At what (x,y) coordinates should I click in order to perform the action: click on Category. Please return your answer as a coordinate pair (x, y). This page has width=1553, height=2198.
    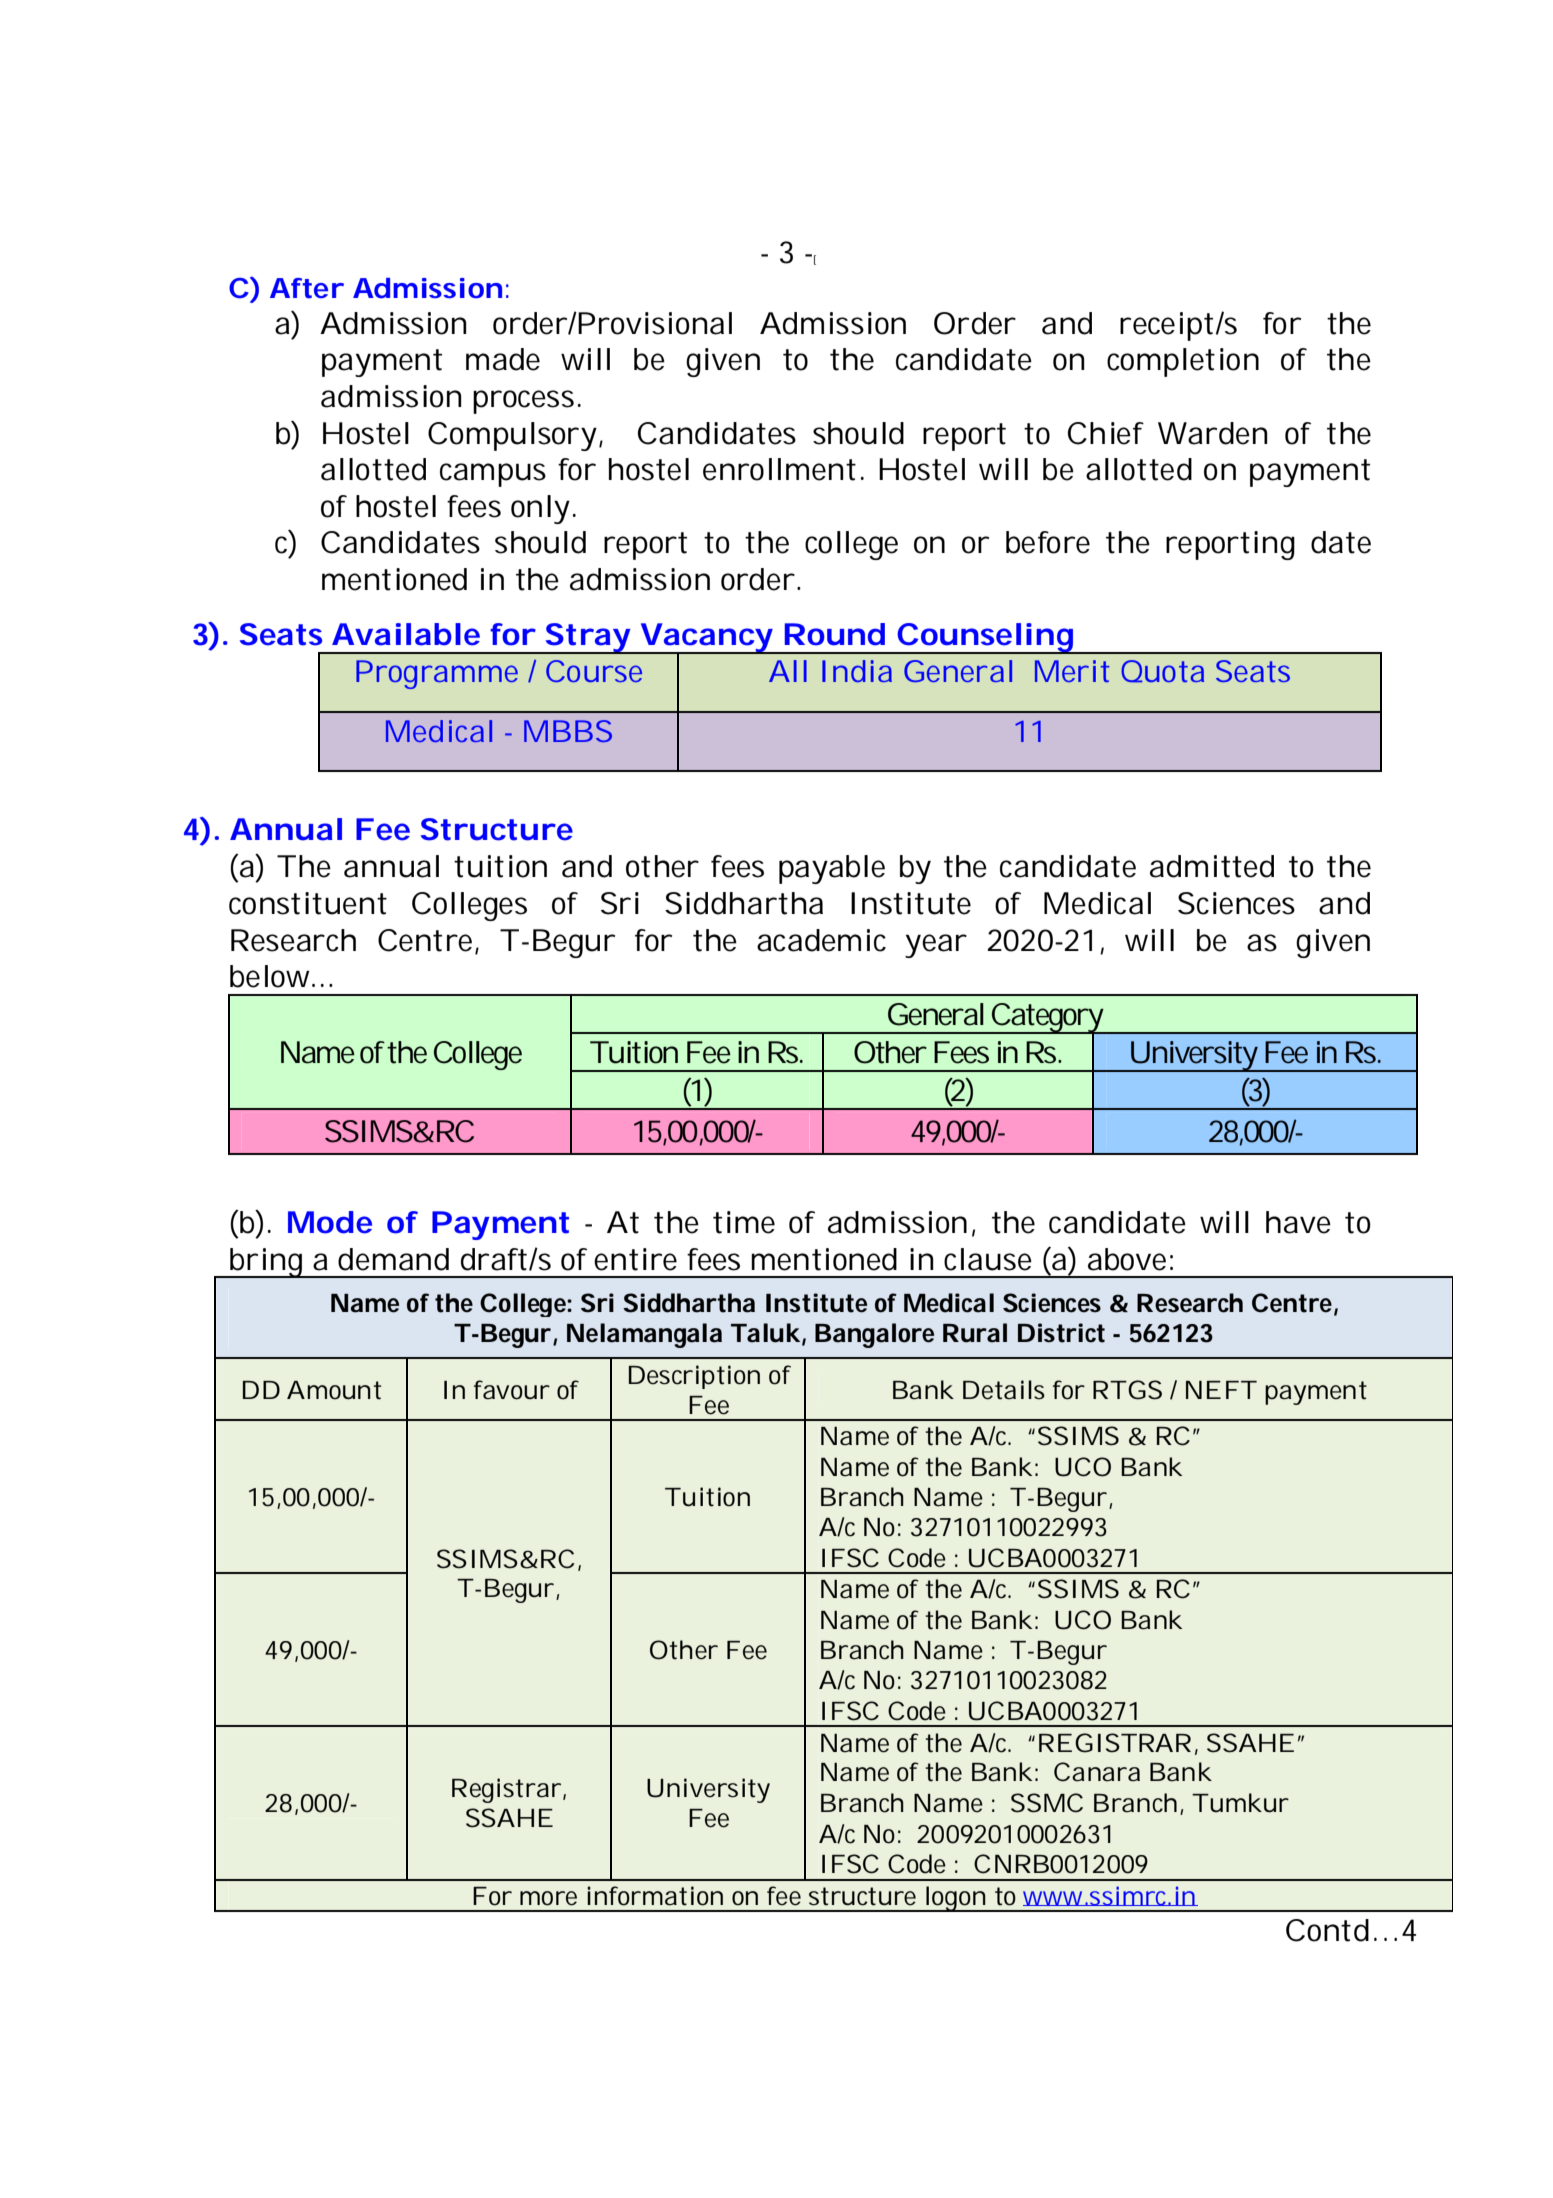
    Looking at the image, I should click on (1047, 1019).
